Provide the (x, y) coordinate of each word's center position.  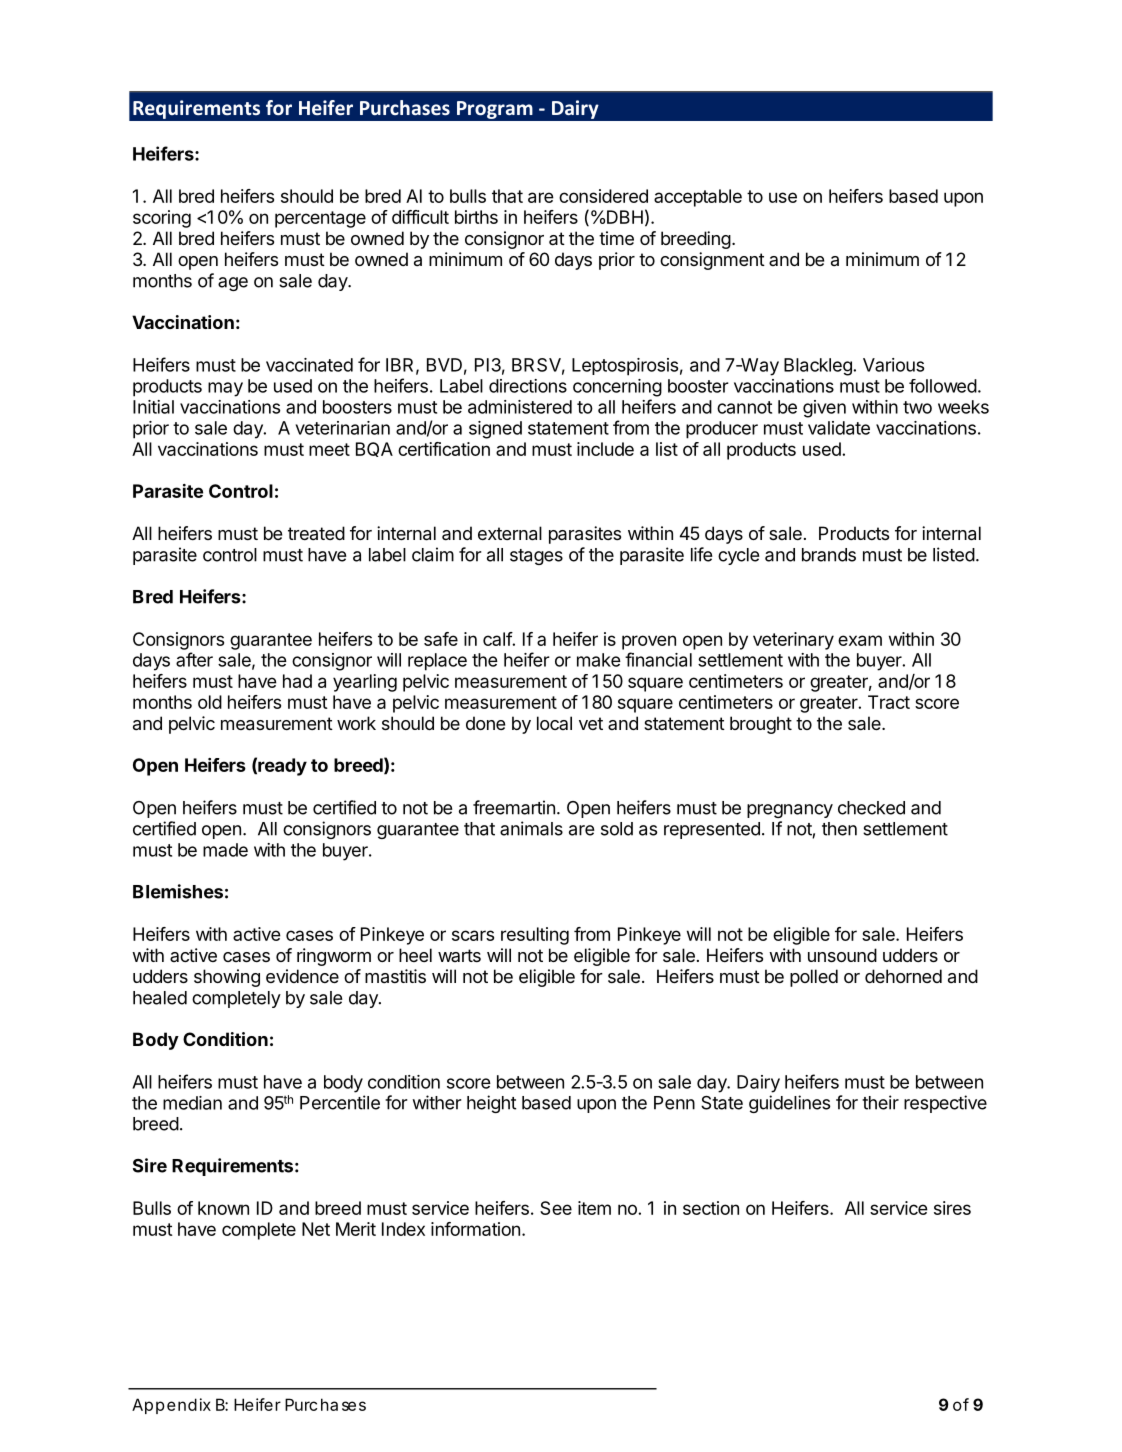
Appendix (171, 1406)
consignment (712, 261)
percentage (320, 219)
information (475, 1229)
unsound (842, 955)
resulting (535, 936)
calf (498, 639)
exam (860, 640)
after (194, 659)
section (711, 1208)
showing (227, 978)
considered (603, 196)
